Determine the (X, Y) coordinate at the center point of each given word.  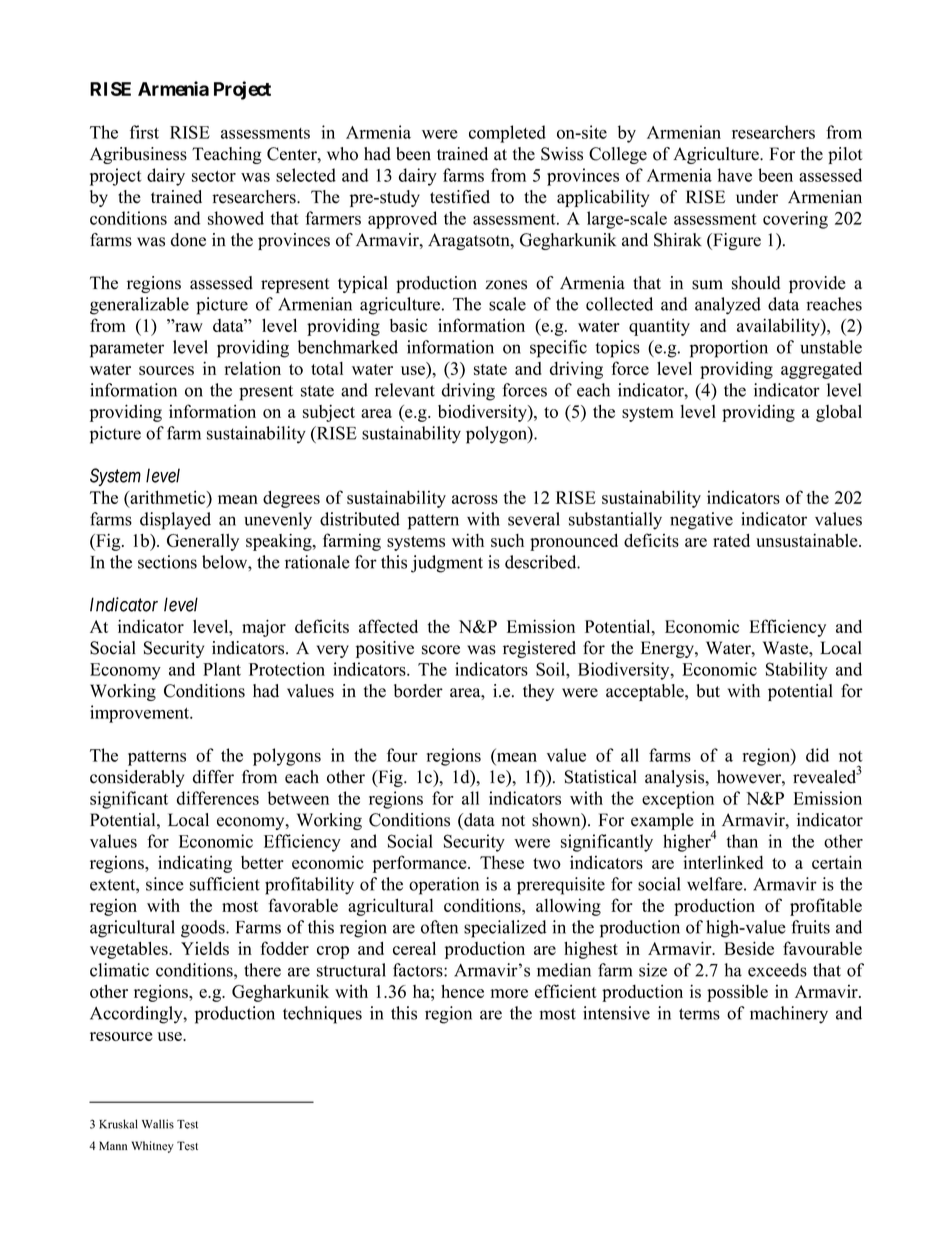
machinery (789, 1015)
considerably (137, 778)
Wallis (158, 1124)
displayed (175, 521)
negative (701, 521)
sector (214, 176)
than (742, 841)
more (509, 993)
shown (557, 821)
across (475, 499)
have (735, 175)
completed (507, 134)
